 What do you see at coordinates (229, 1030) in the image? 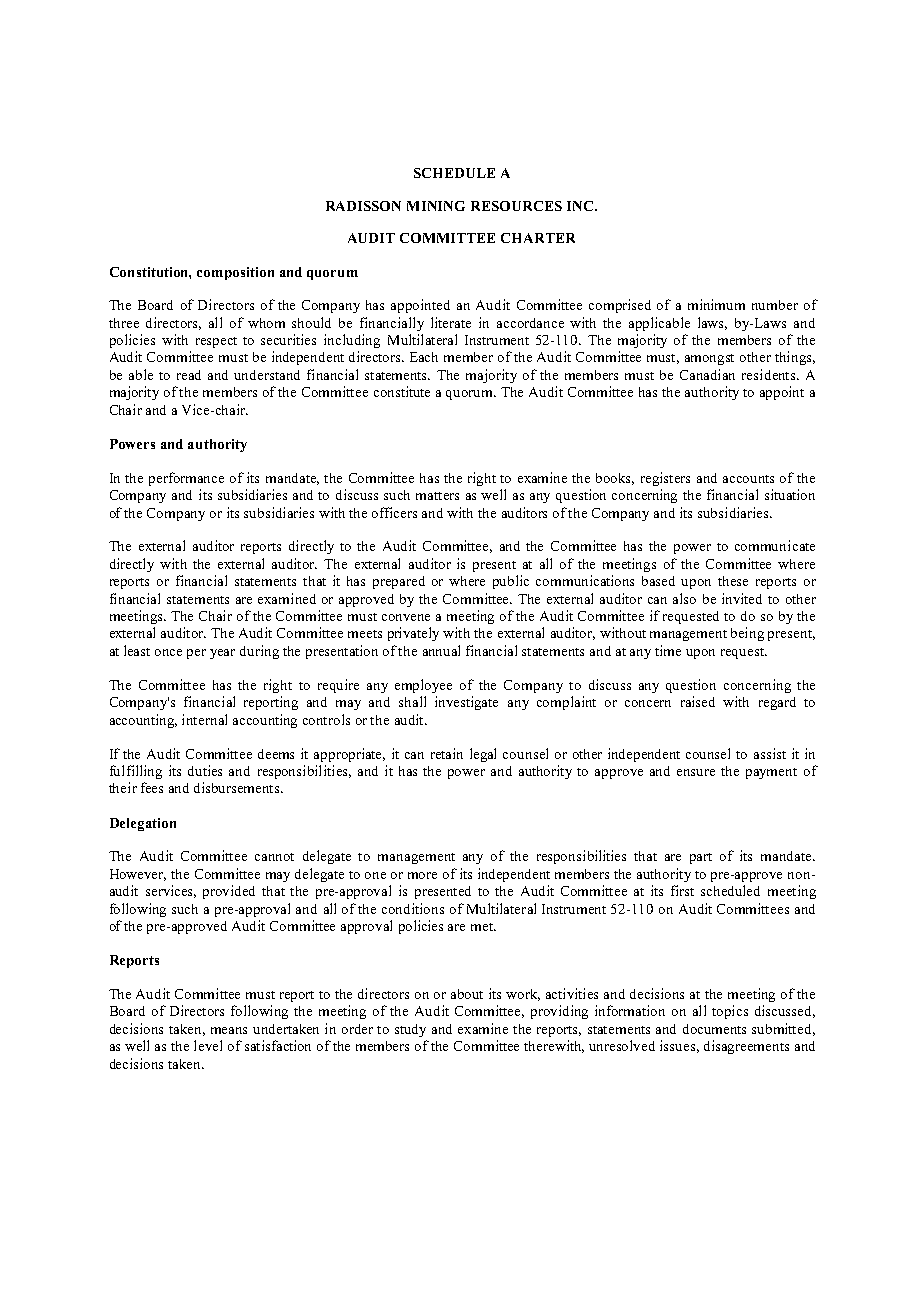
I see `means` at bounding box center [229, 1030].
